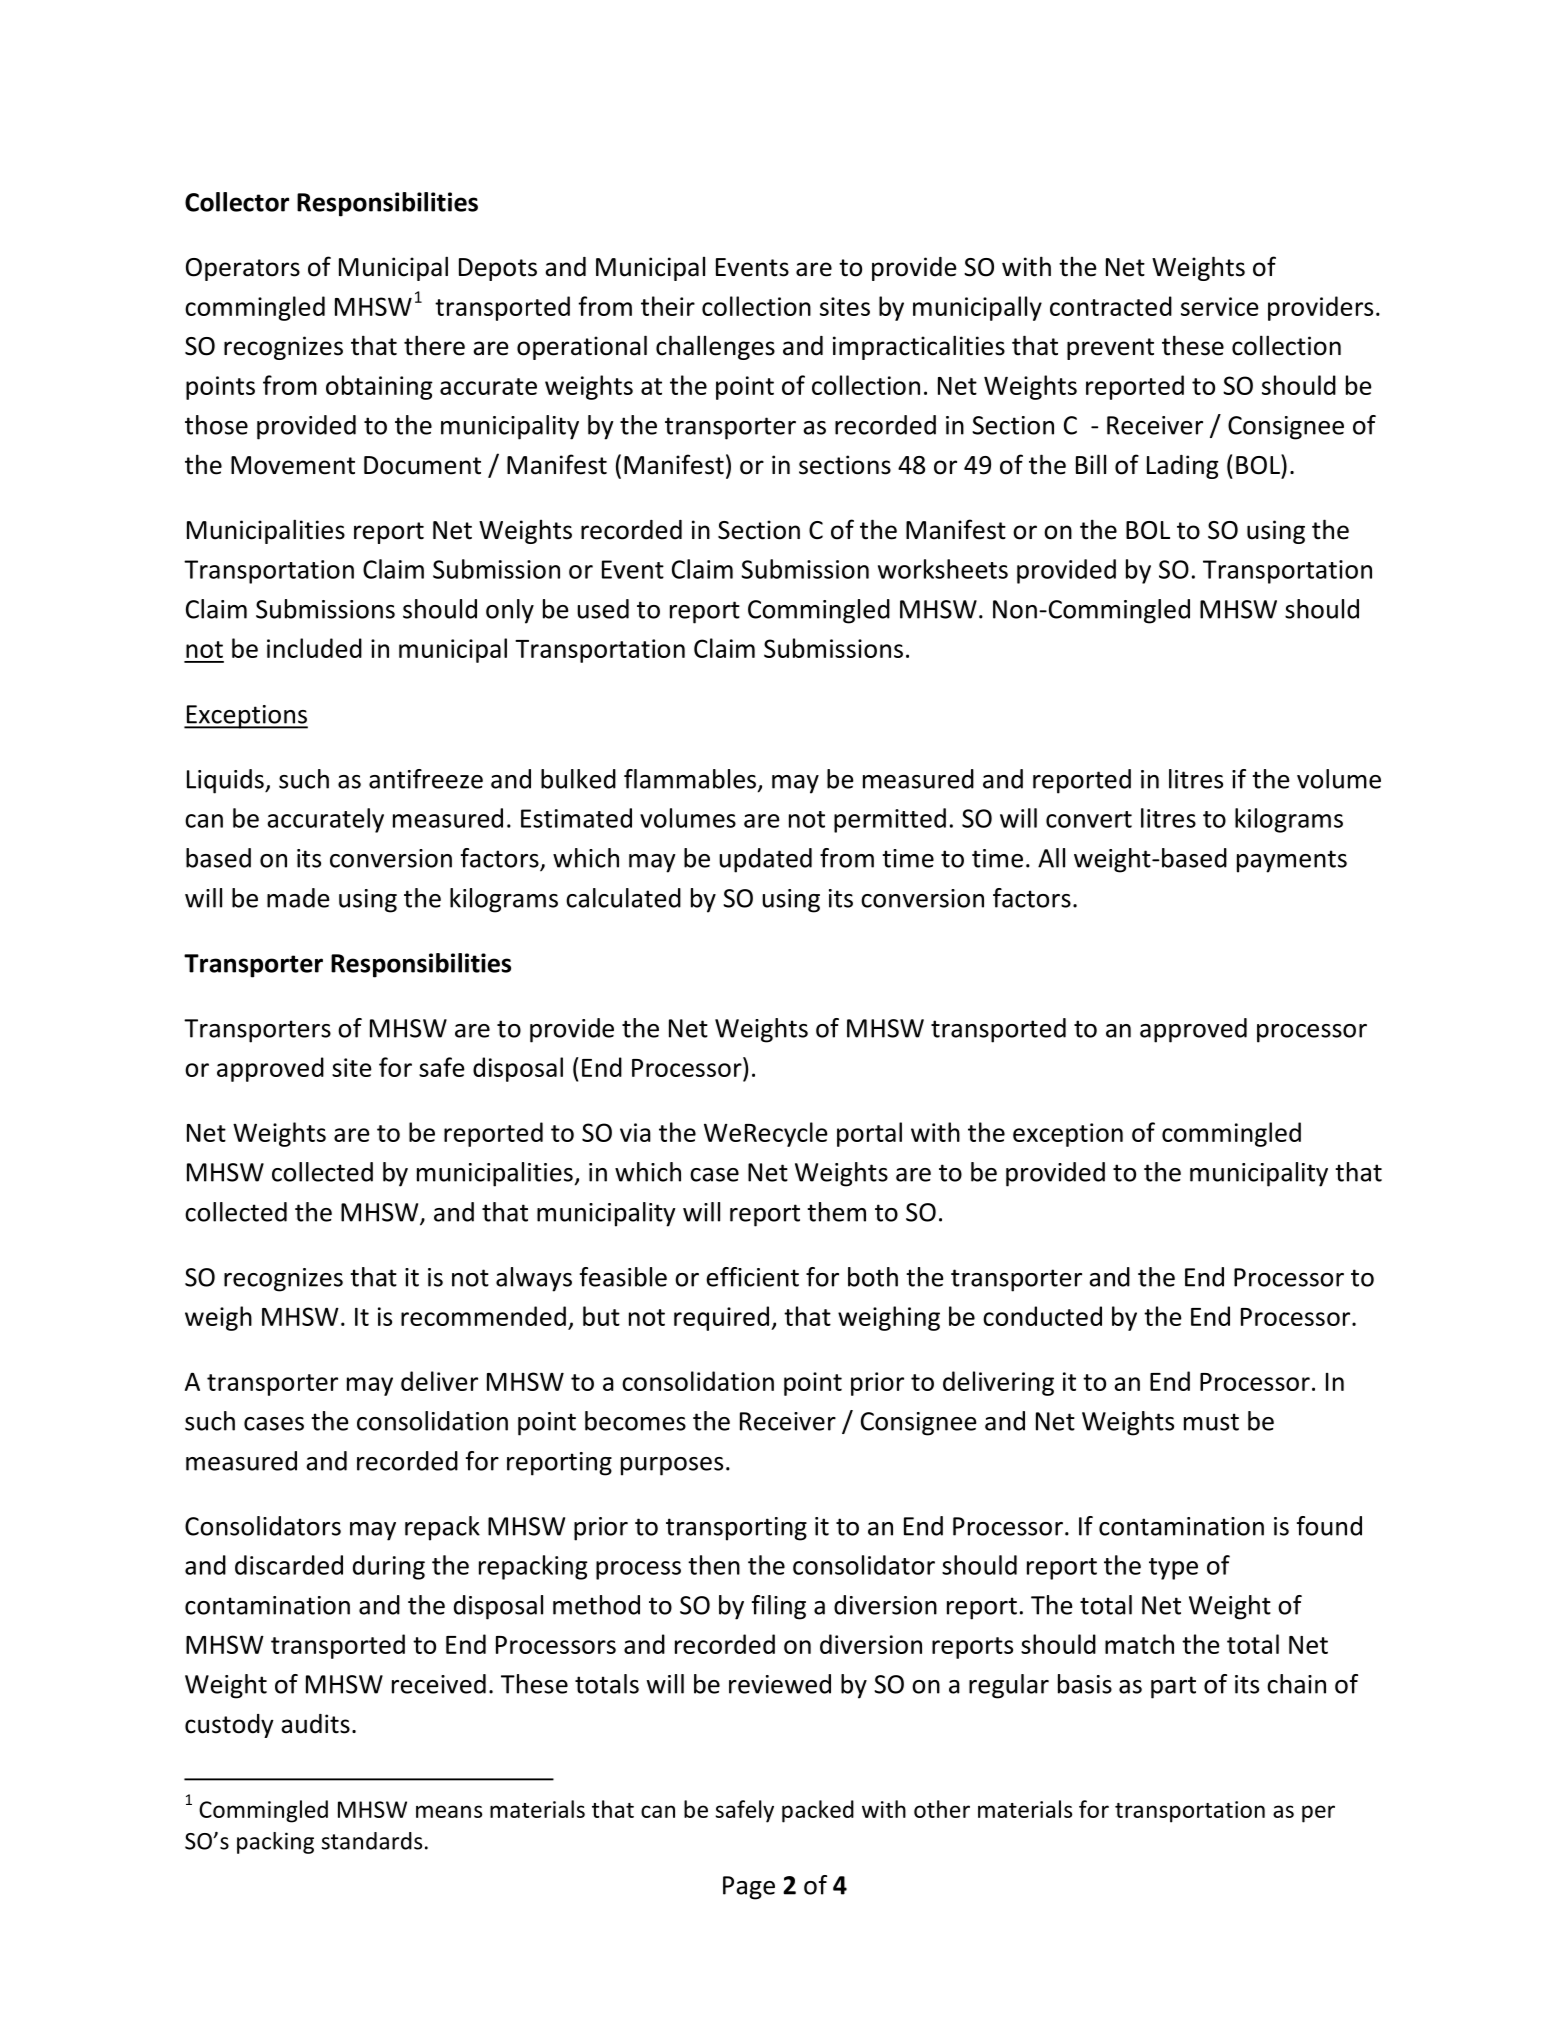 The width and height of the screenshot is (1568, 2029). What do you see at coordinates (869, 1134) in the screenshot?
I see `portal` at bounding box center [869, 1134].
